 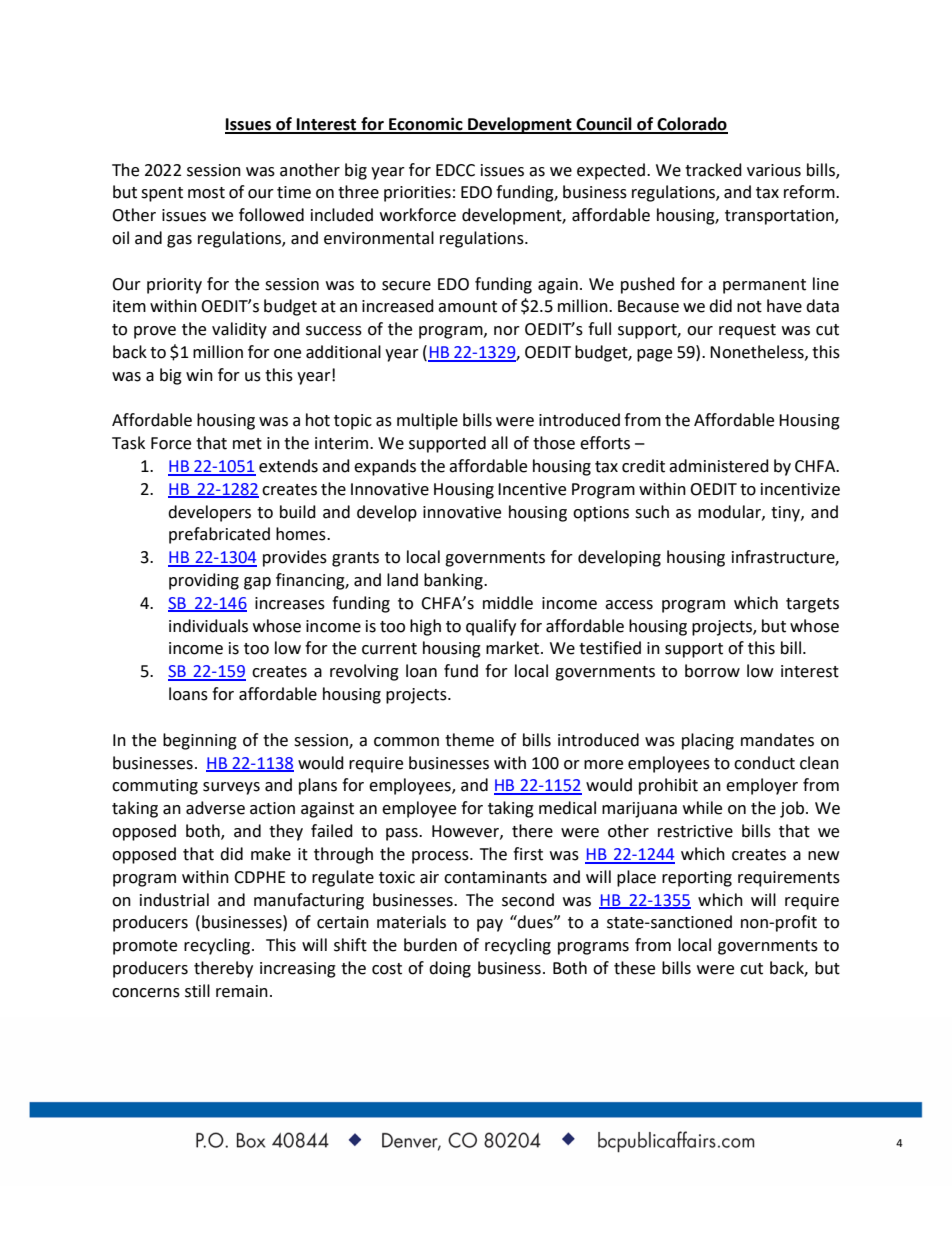 What do you see at coordinates (634, 968) in the screenshot?
I see `these` at bounding box center [634, 968].
